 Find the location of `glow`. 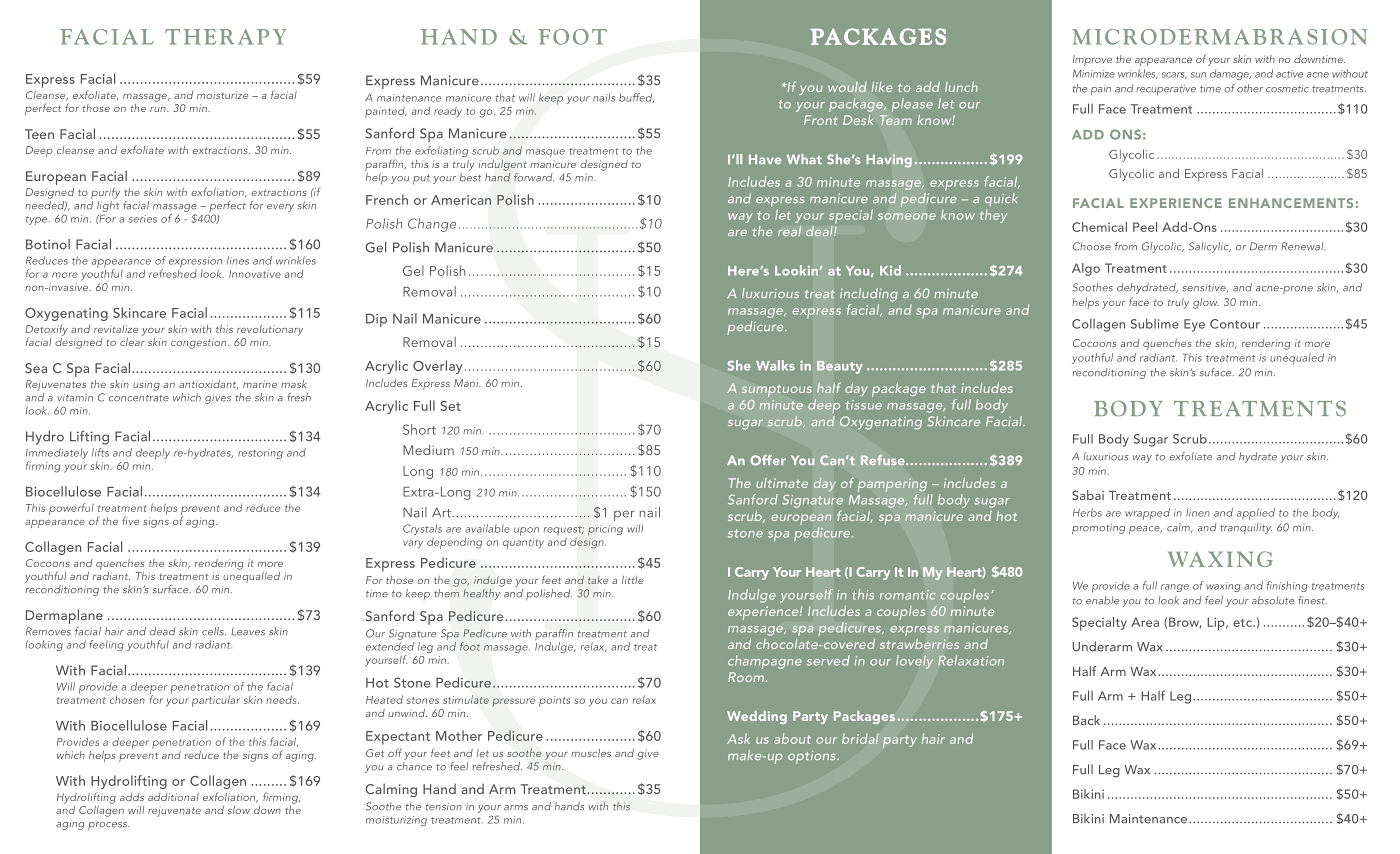

glow is located at coordinates (1206, 303).
